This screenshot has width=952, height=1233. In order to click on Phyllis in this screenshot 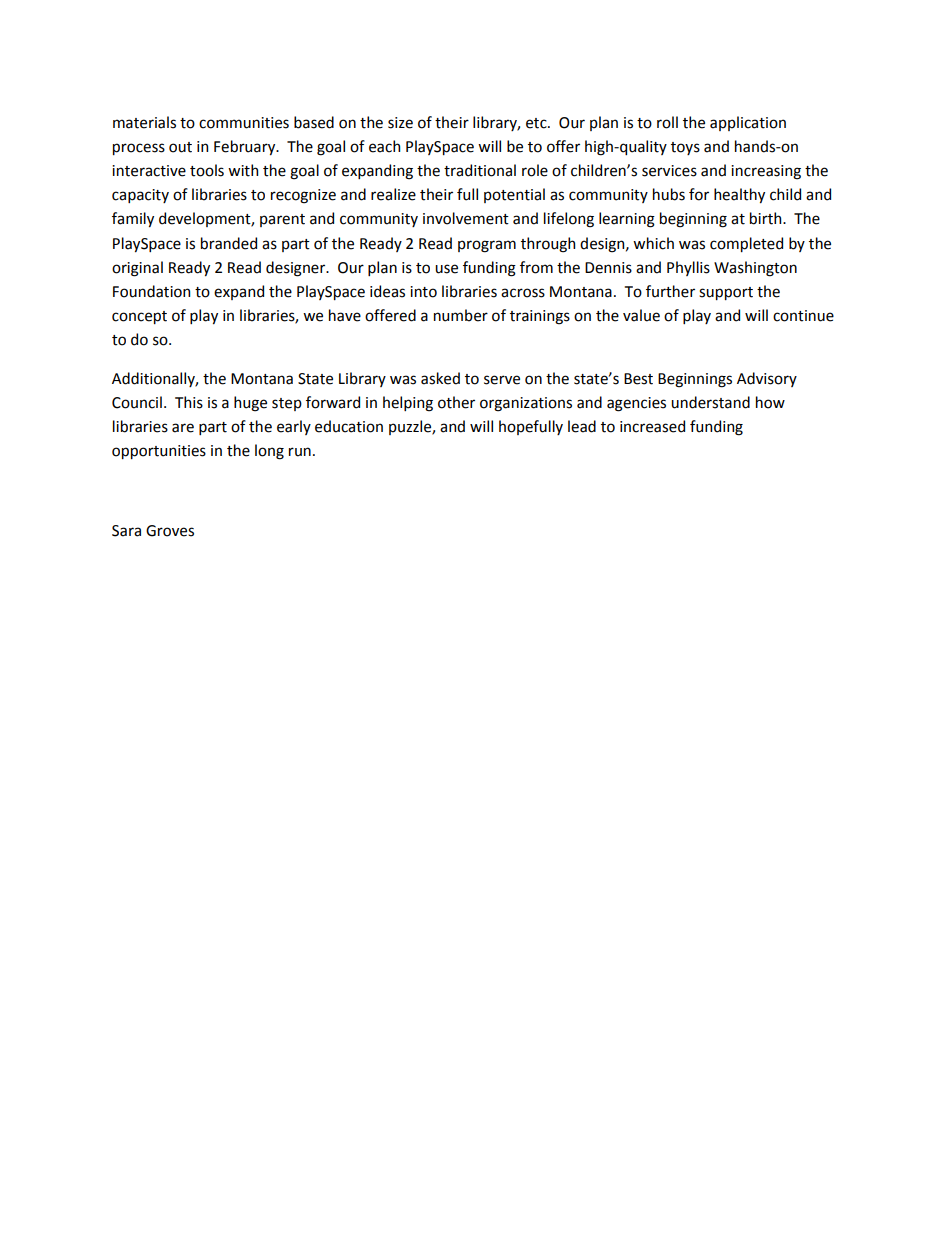, I will do `click(688, 268)`.
